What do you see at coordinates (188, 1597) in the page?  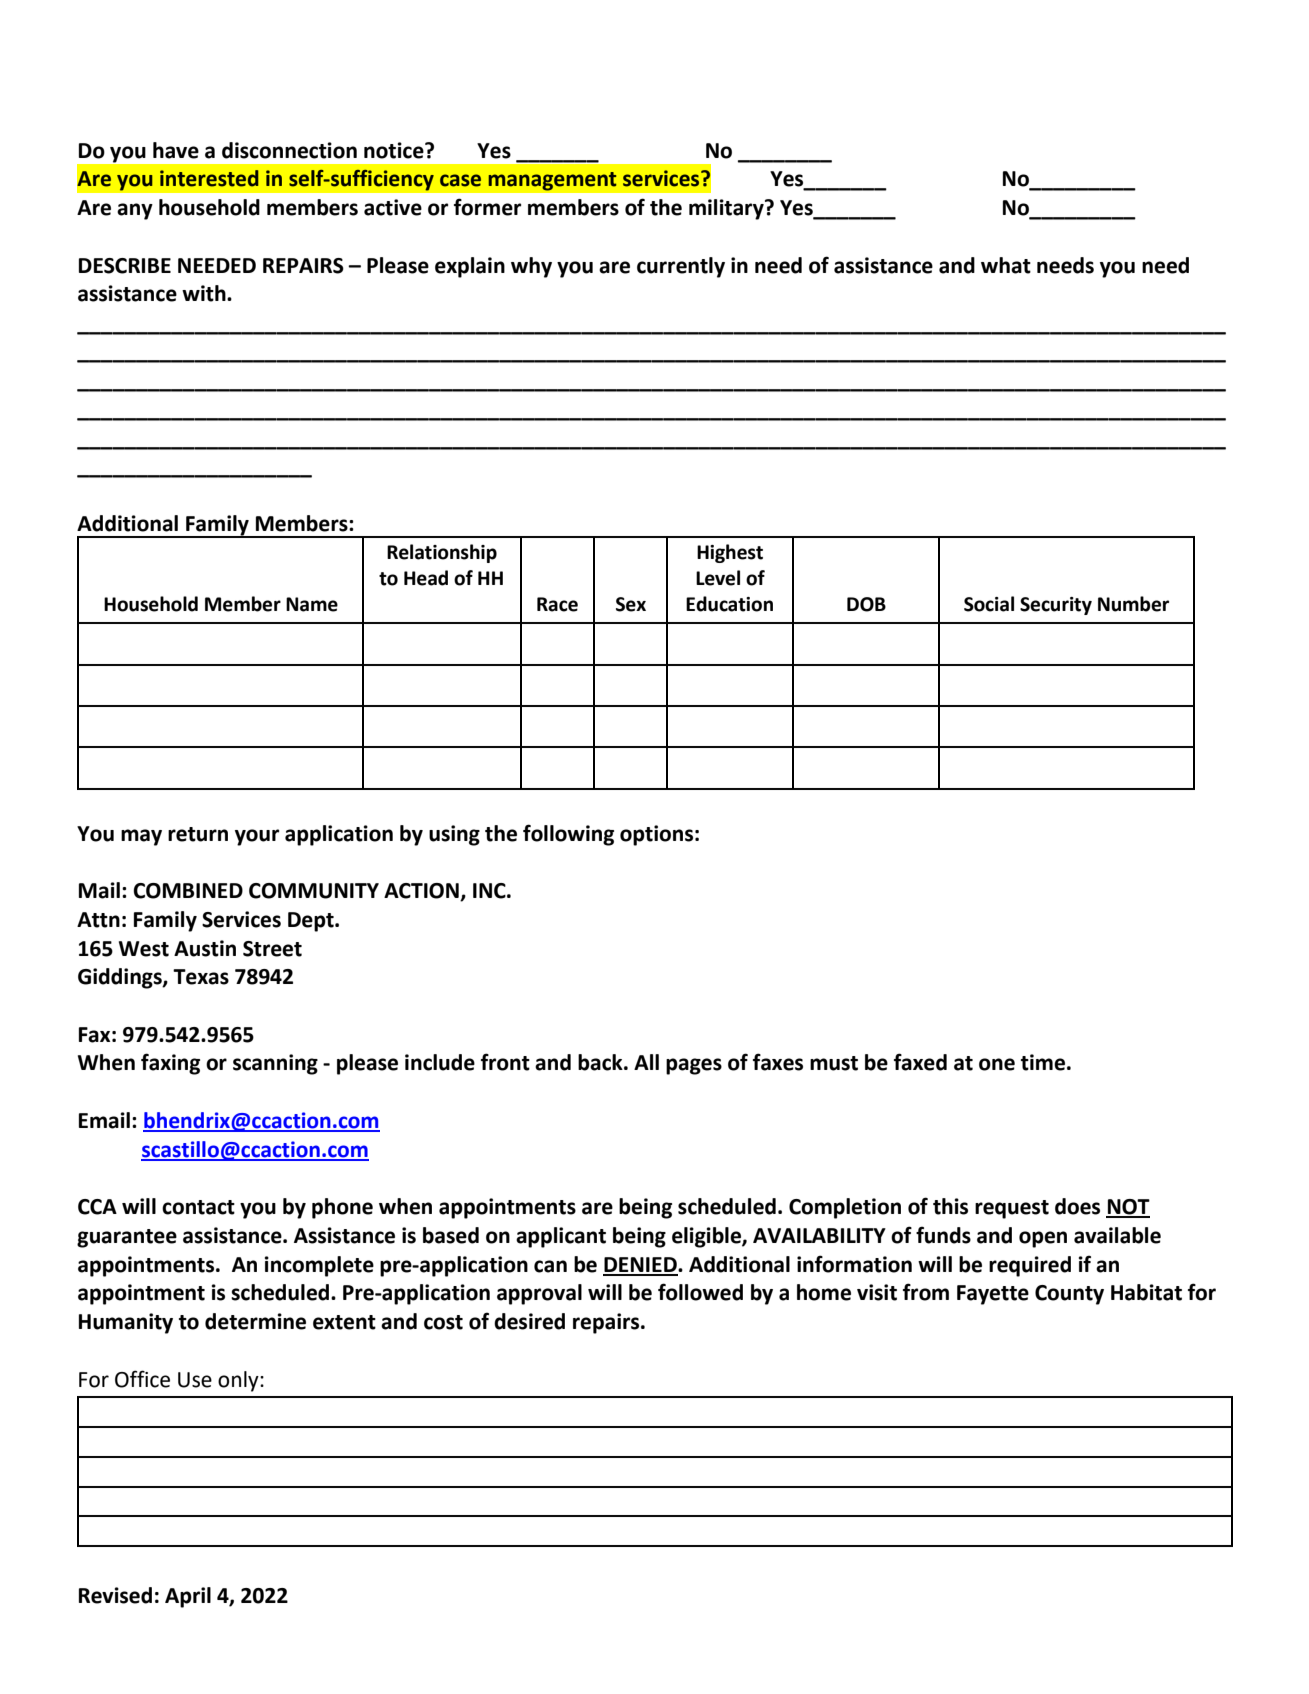 I see `April` at bounding box center [188, 1597].
